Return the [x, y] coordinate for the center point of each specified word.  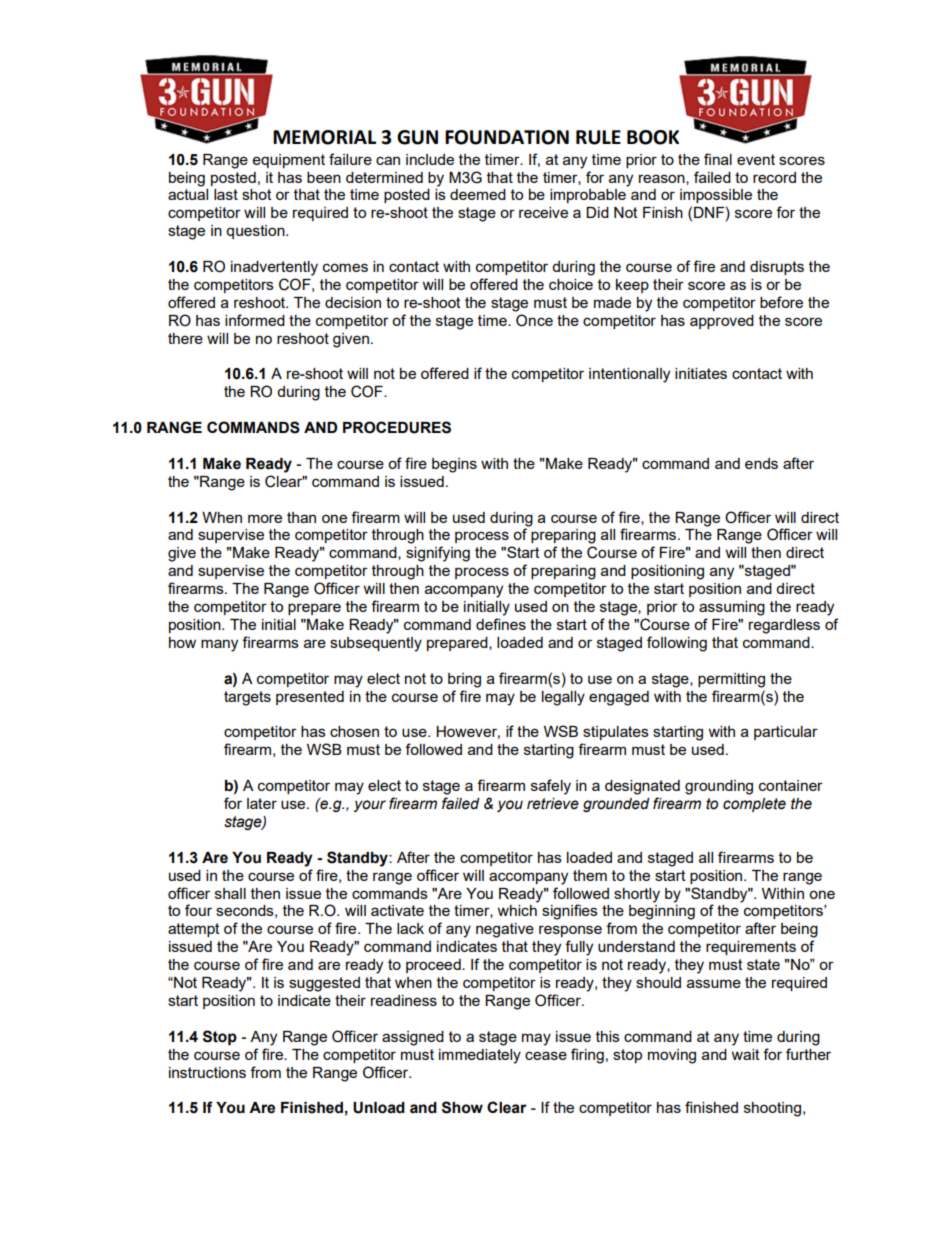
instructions [207, 1072]
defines [501, 624]
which [517, 910]
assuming [732, 608]
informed [255, 320]
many [219, 645]
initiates [701, 373]
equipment [289, 161]
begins [454, 465]
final [718, 159]
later [262, 803]
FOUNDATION [507, 137]
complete [754, 805]
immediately [480, 1056]
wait [745, 1054]
